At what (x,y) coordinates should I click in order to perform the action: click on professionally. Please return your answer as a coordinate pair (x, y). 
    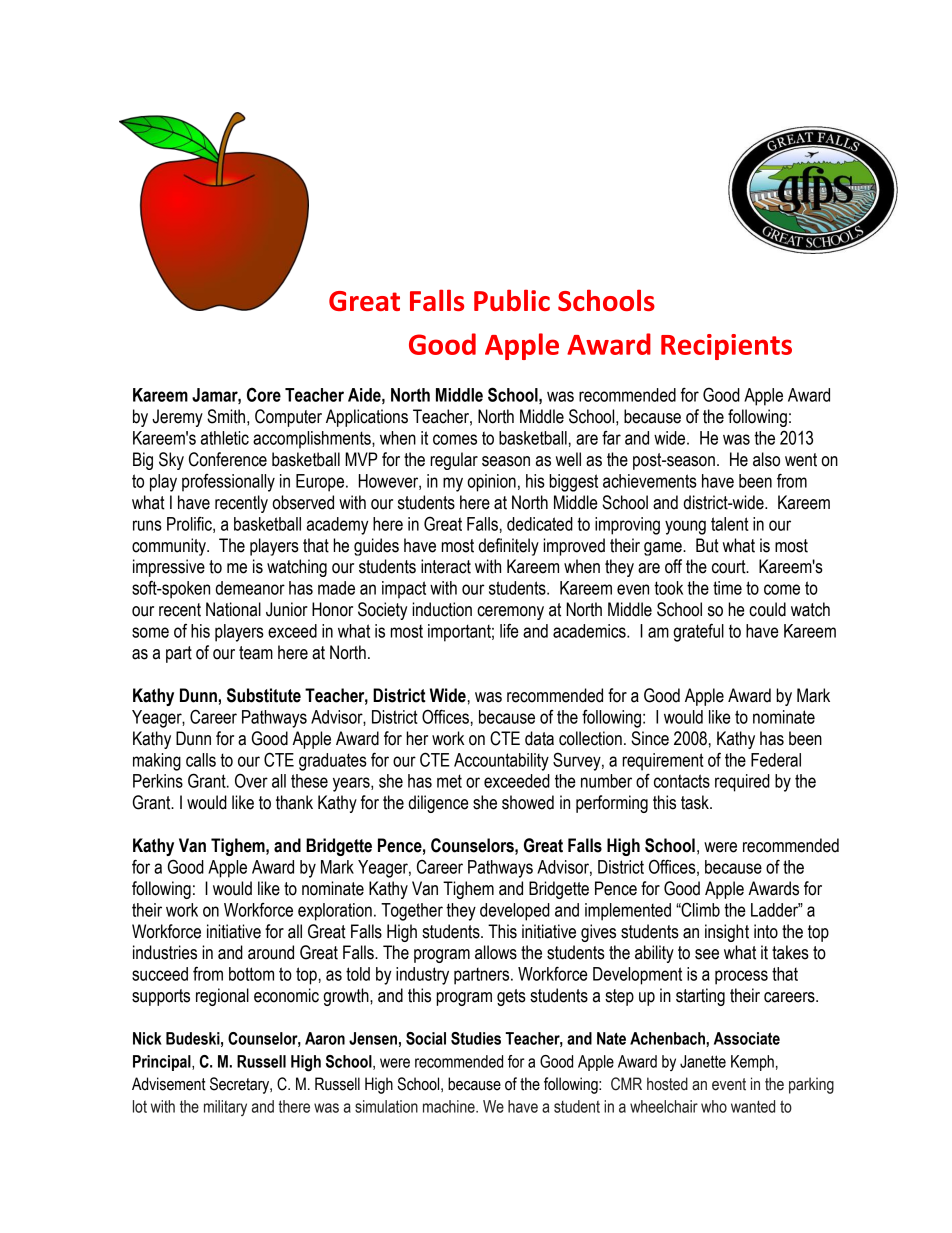
    Looking at the image, I should click on (228, 483).
